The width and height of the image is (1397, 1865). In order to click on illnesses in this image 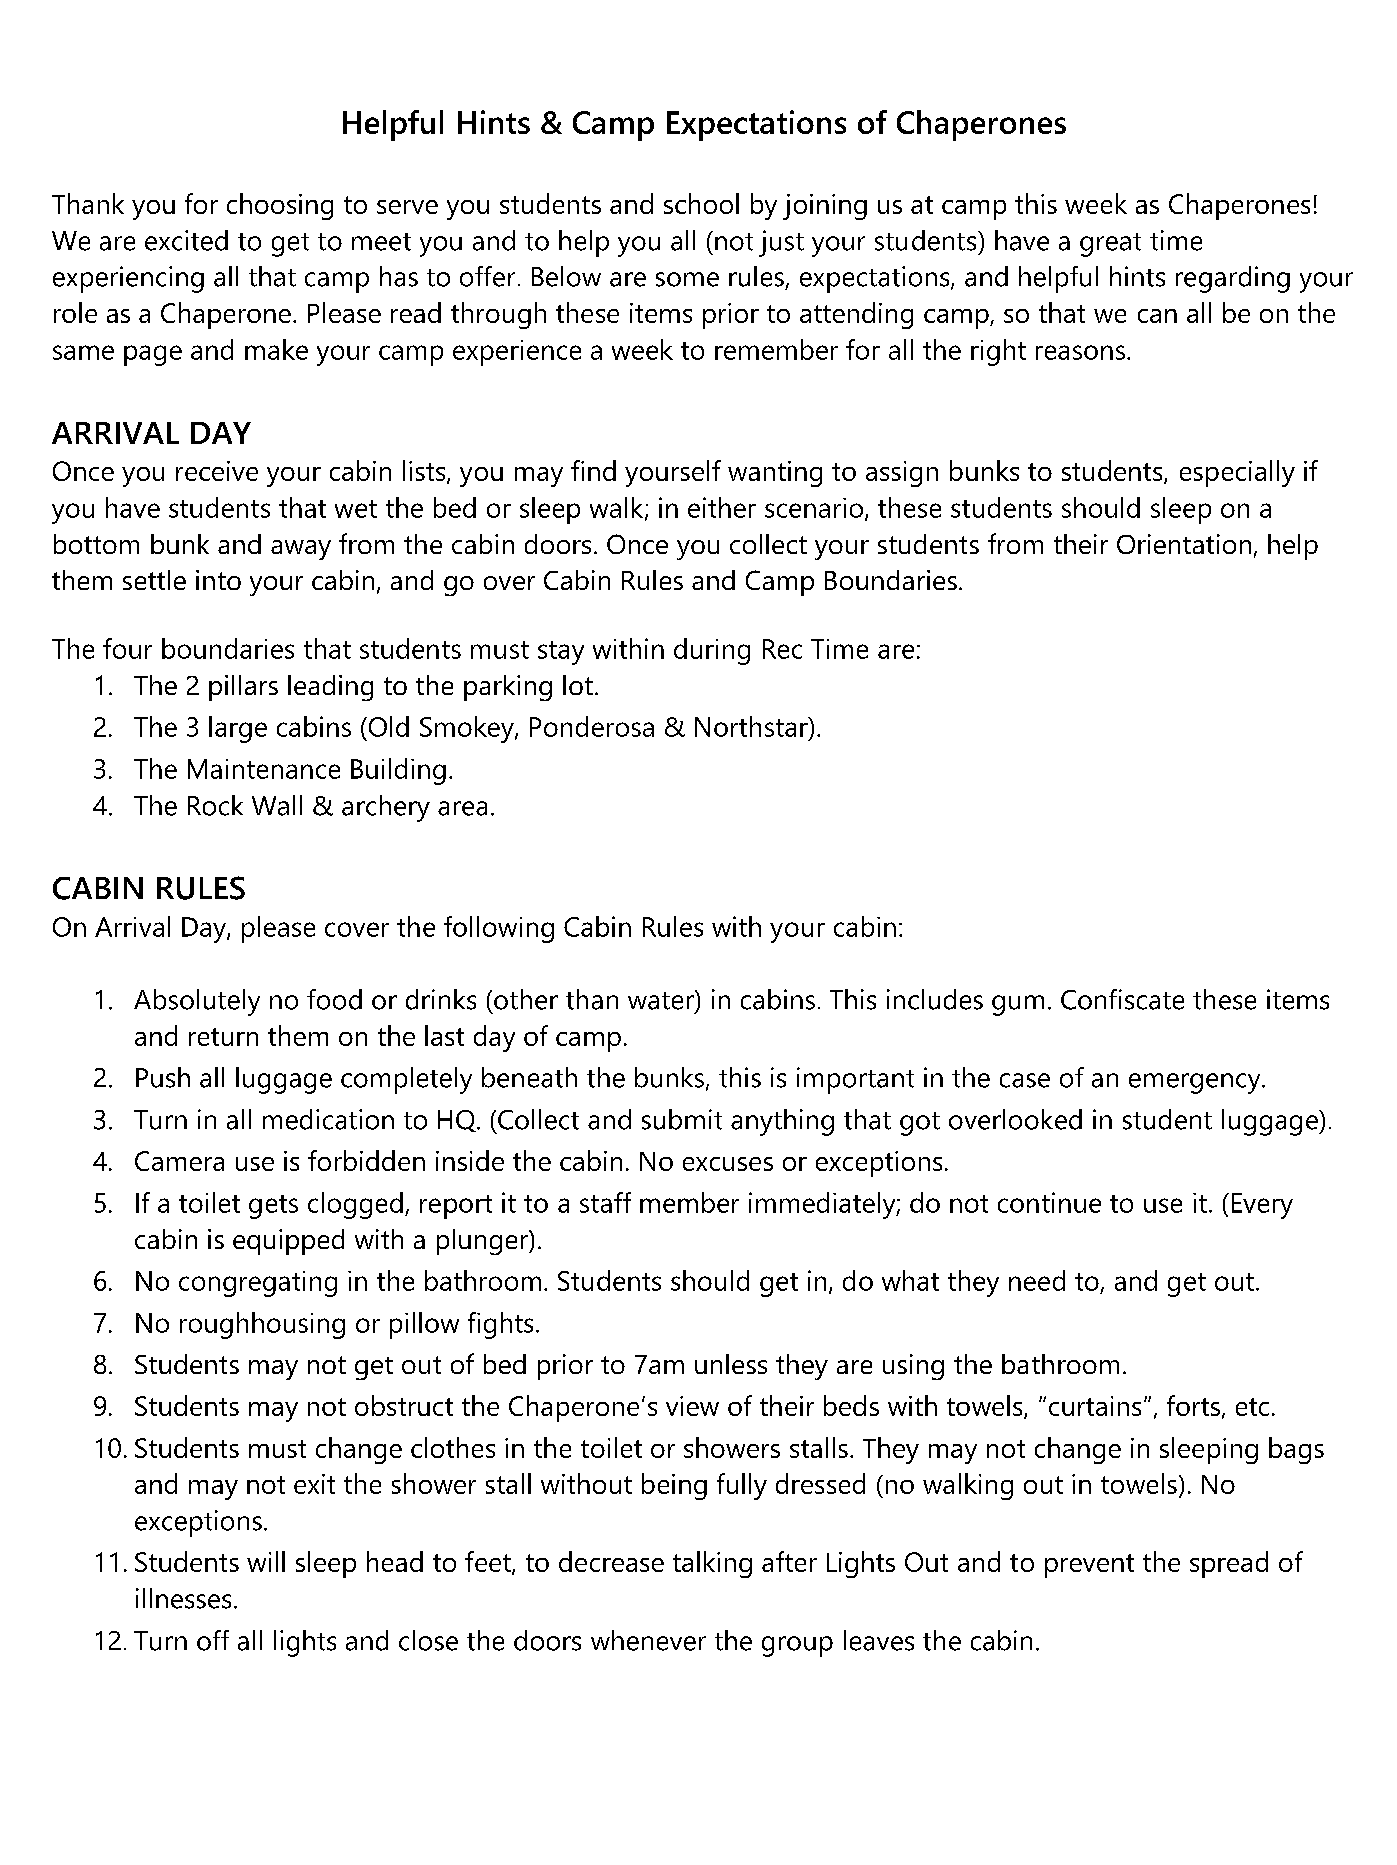, I will do `click(183, 1598)`.
